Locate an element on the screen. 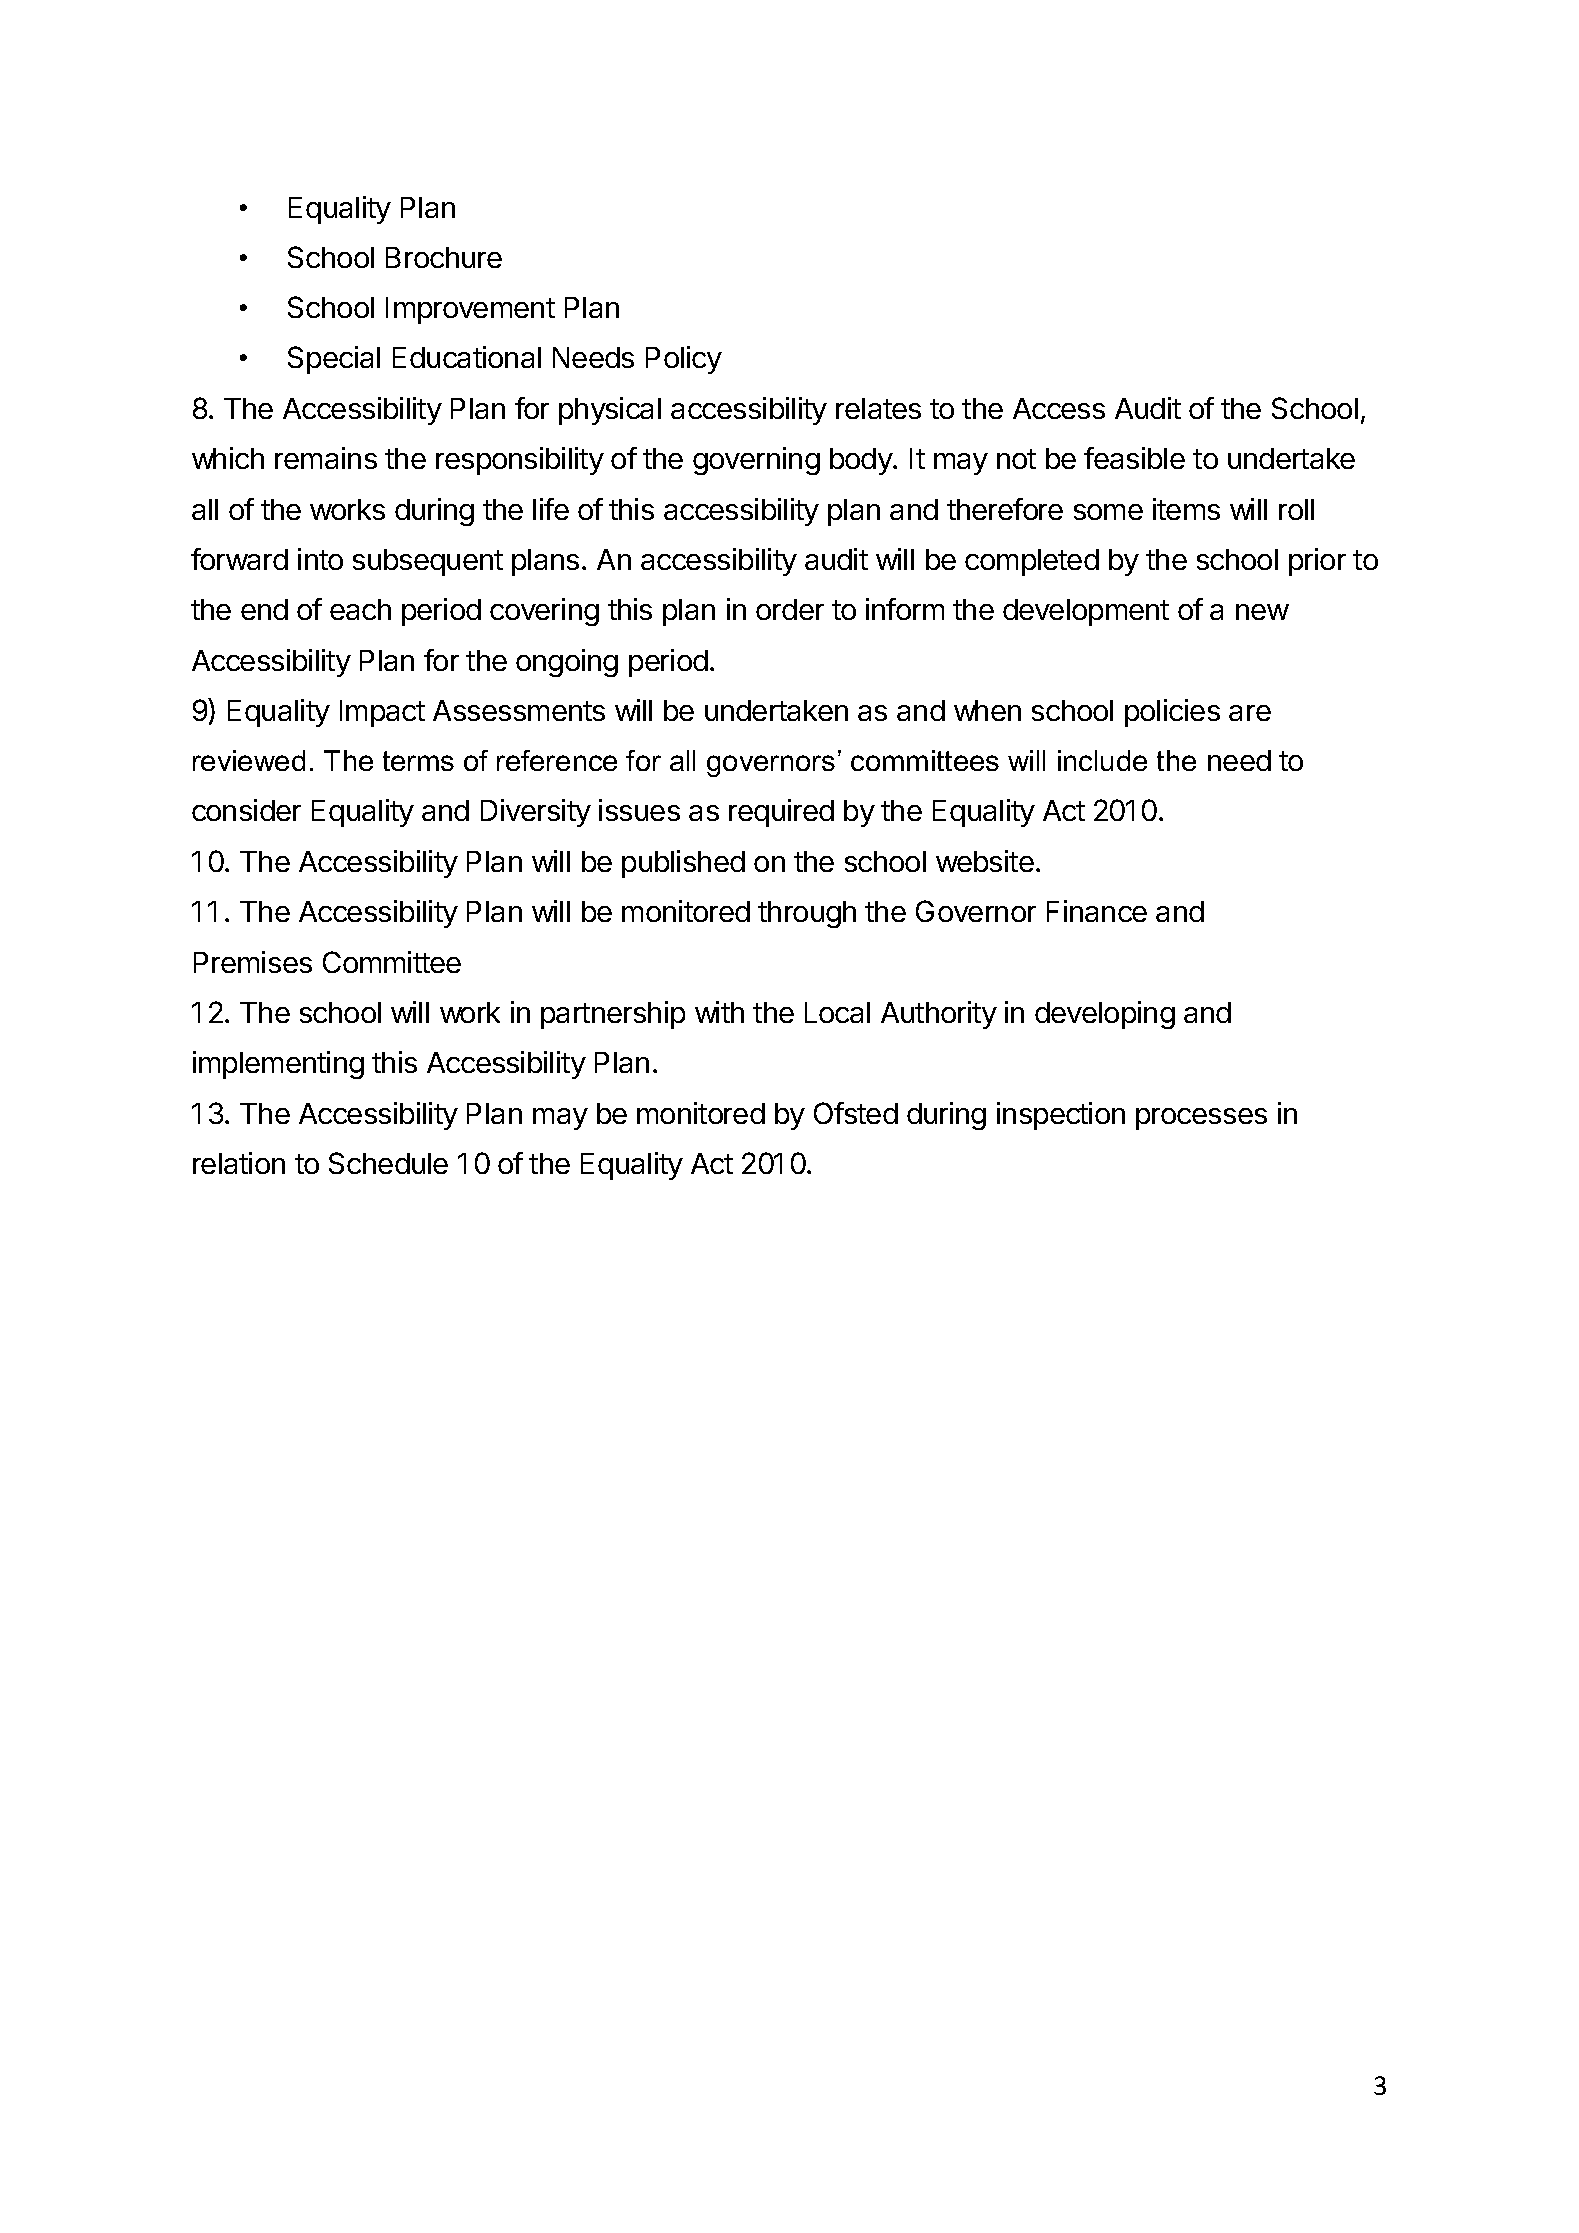 Image resolution: width=1579 pixels, height=2233 pixels. new is located at coordinates (1262, 612).
